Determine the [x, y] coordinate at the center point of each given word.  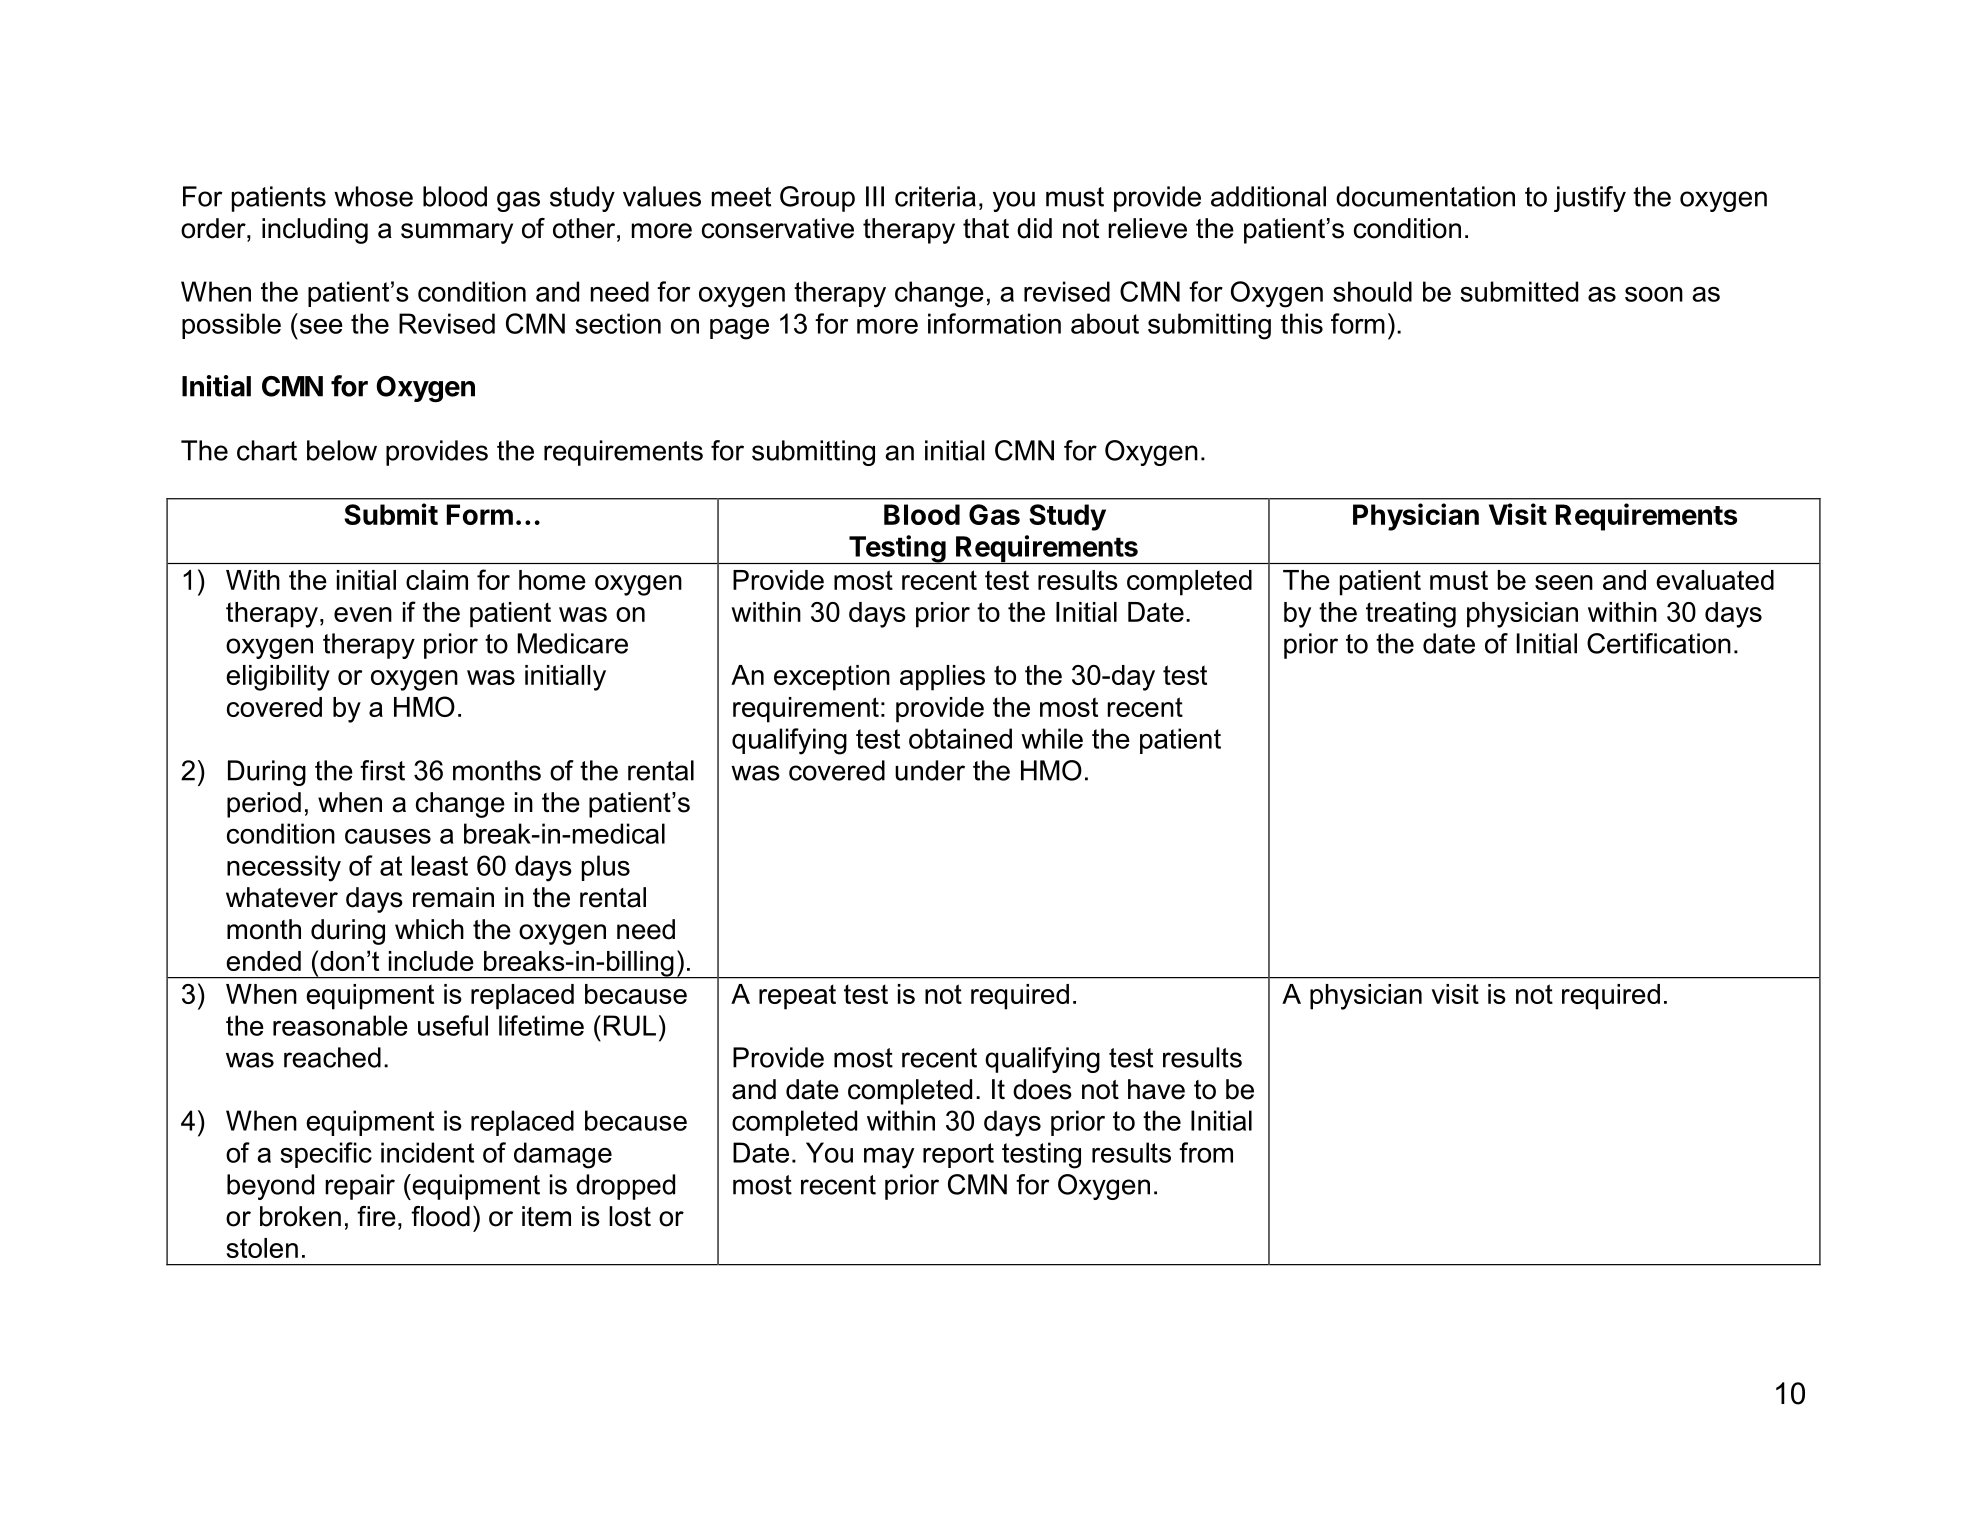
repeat [797, 997]
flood [440, 1216]
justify [1590, 199]
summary [457, 233]
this [1302, 323]
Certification [1659, 643]
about [1105, 323]
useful [453, 1025]
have [1156, 1089]
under [930, 770]
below [342, 450]
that [986, 228]
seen [1564, 582]
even [363, 614]
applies [942, 678]
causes [388, 836]
